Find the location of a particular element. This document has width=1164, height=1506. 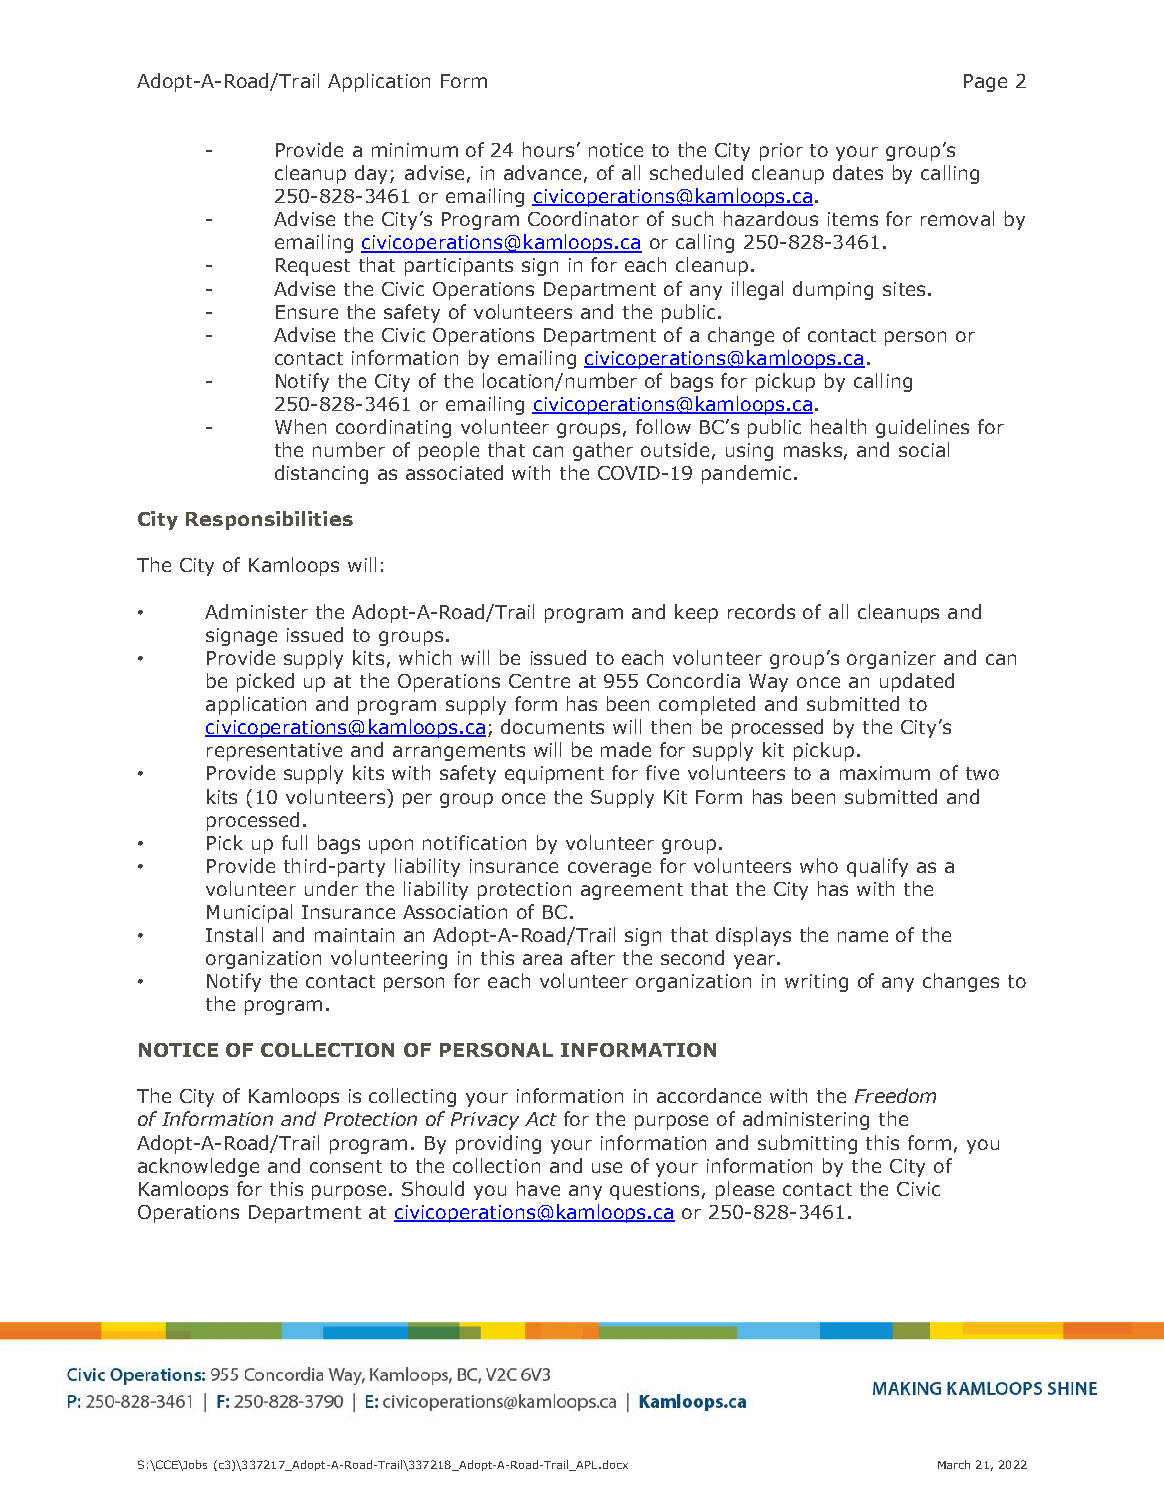

March is located at coordinates (954, 1464).
